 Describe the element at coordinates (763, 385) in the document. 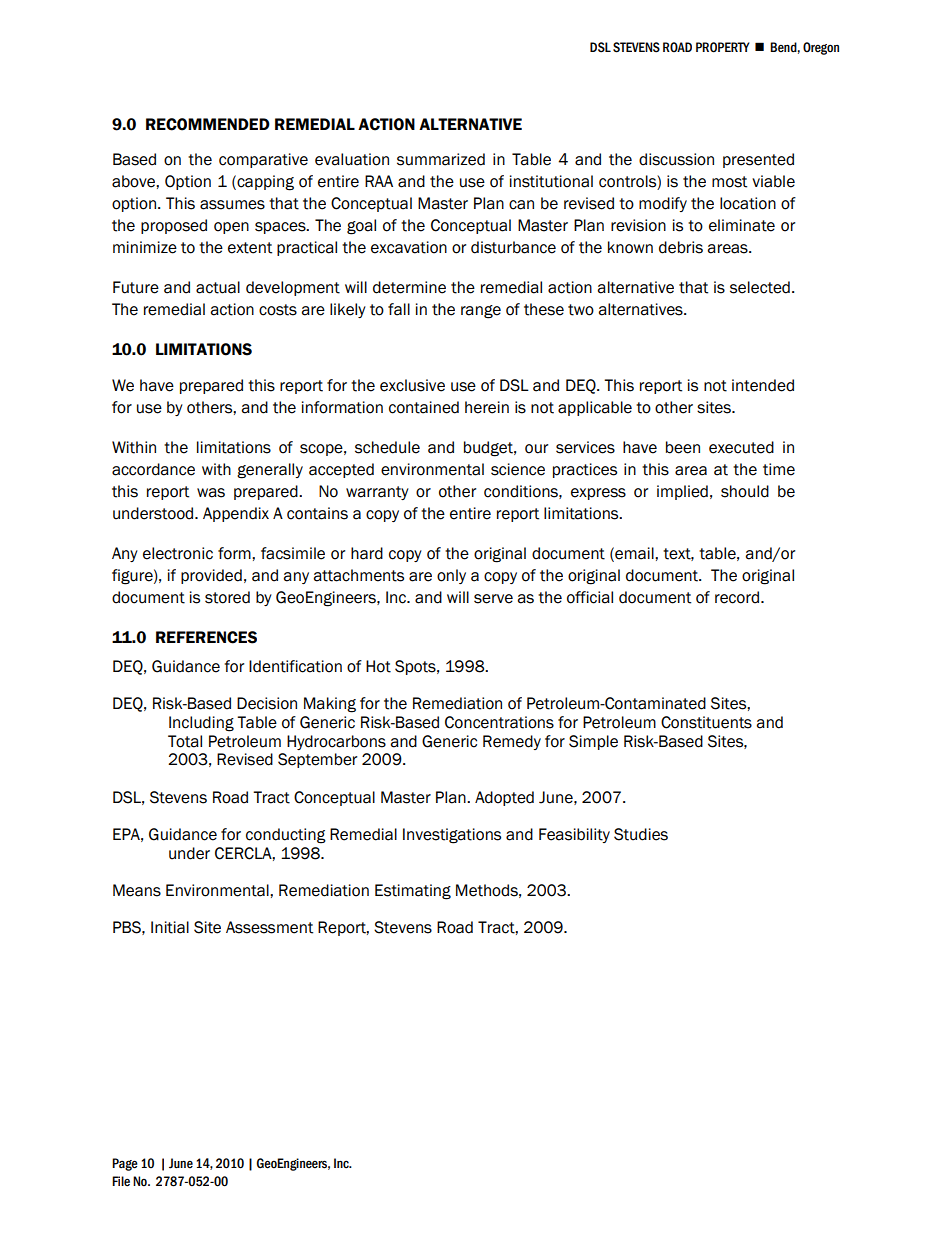

I see `intended` at that location.
